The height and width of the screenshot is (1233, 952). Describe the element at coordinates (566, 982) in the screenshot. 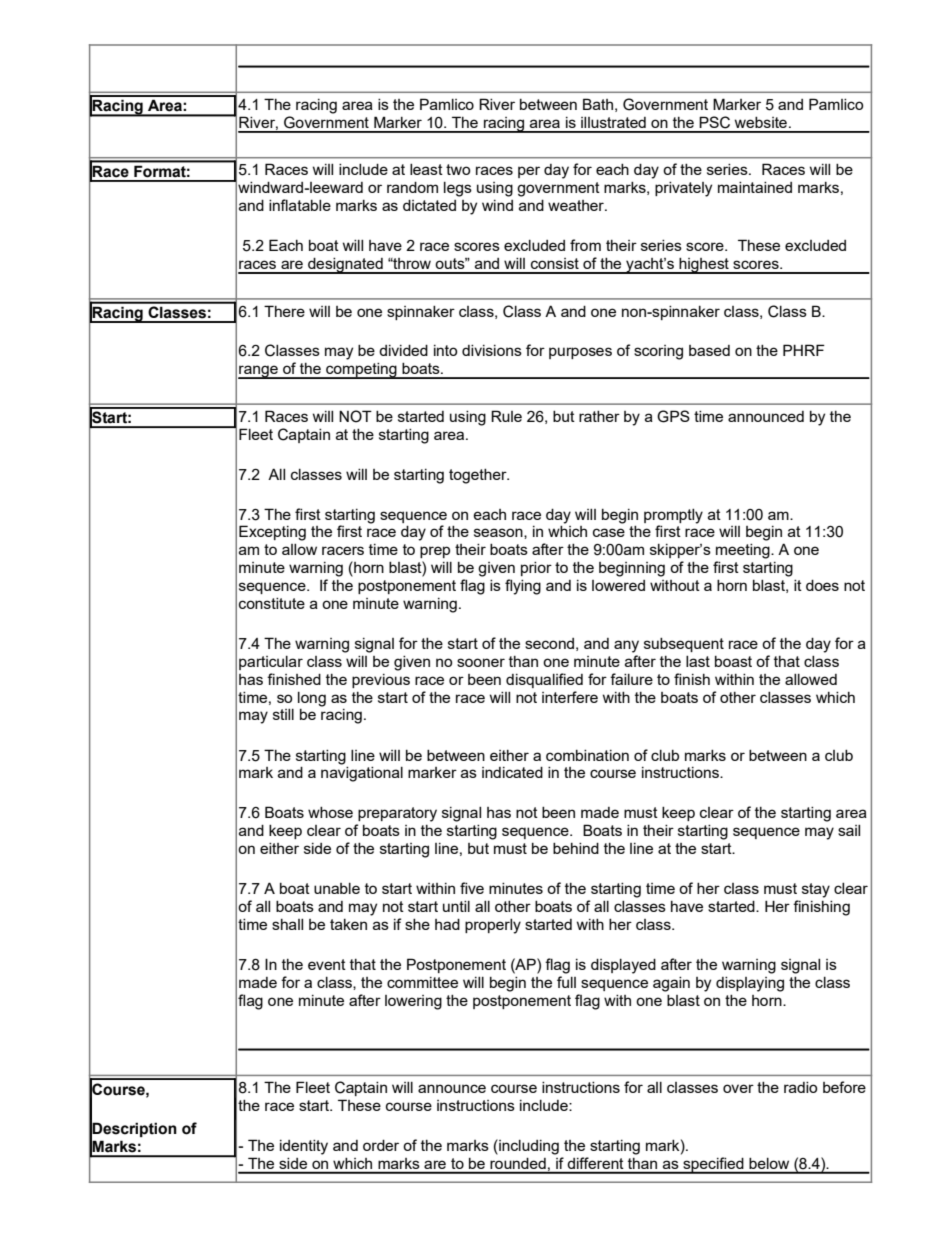

I see `full` at that location.
